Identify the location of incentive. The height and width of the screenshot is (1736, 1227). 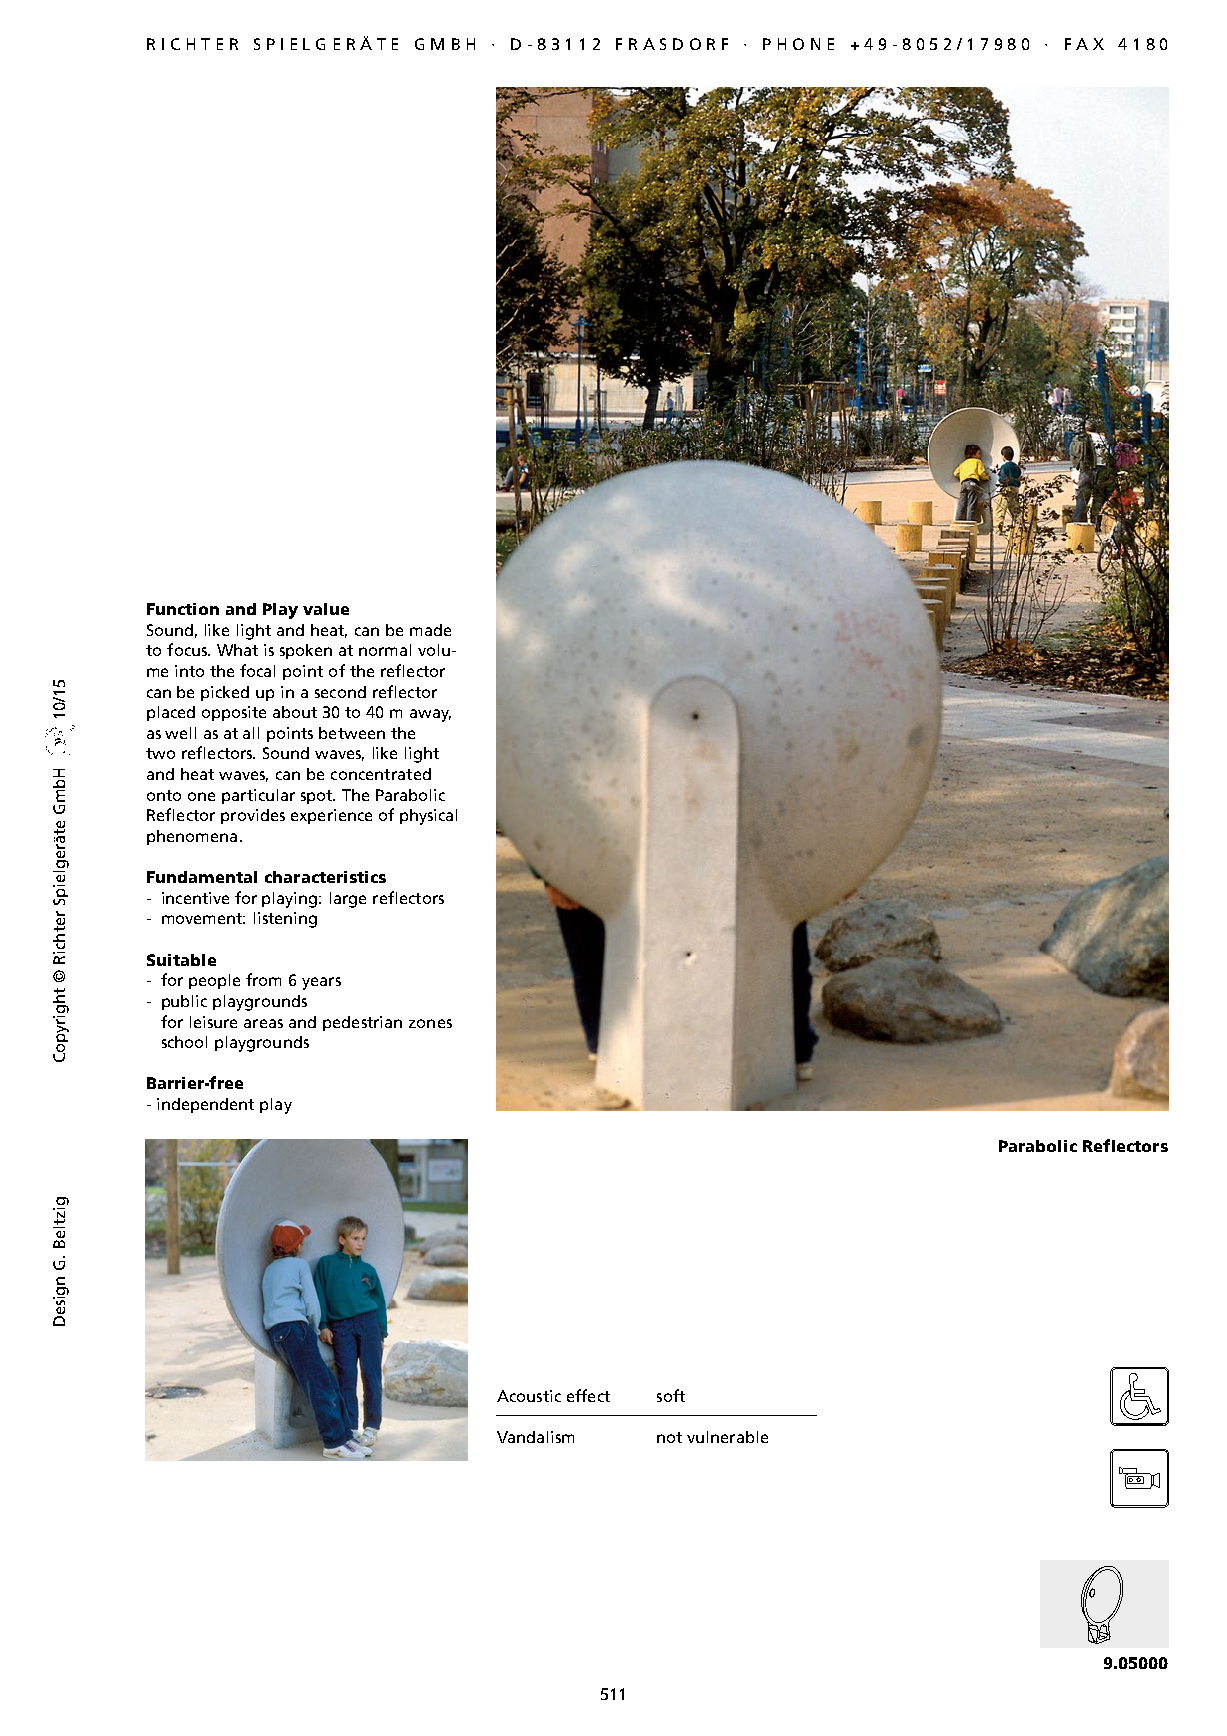
(195, 898).
